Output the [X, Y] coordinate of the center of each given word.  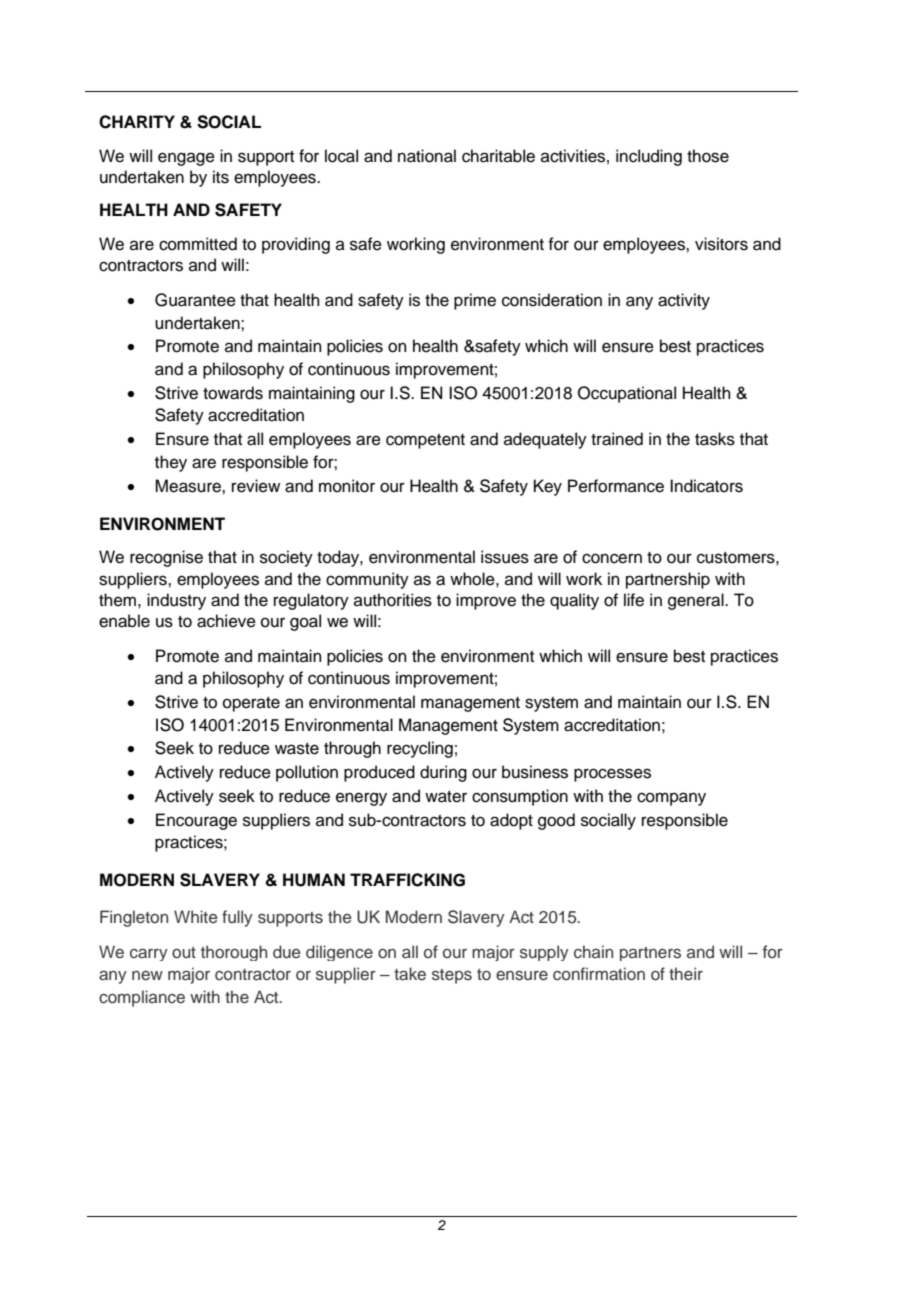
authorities [393, 600]
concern [612, 558]
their [686, 973]
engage [186, 159]
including [649, 157]
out [184, 952]
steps [452, 976]
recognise [166, 558]
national [427, 156]
